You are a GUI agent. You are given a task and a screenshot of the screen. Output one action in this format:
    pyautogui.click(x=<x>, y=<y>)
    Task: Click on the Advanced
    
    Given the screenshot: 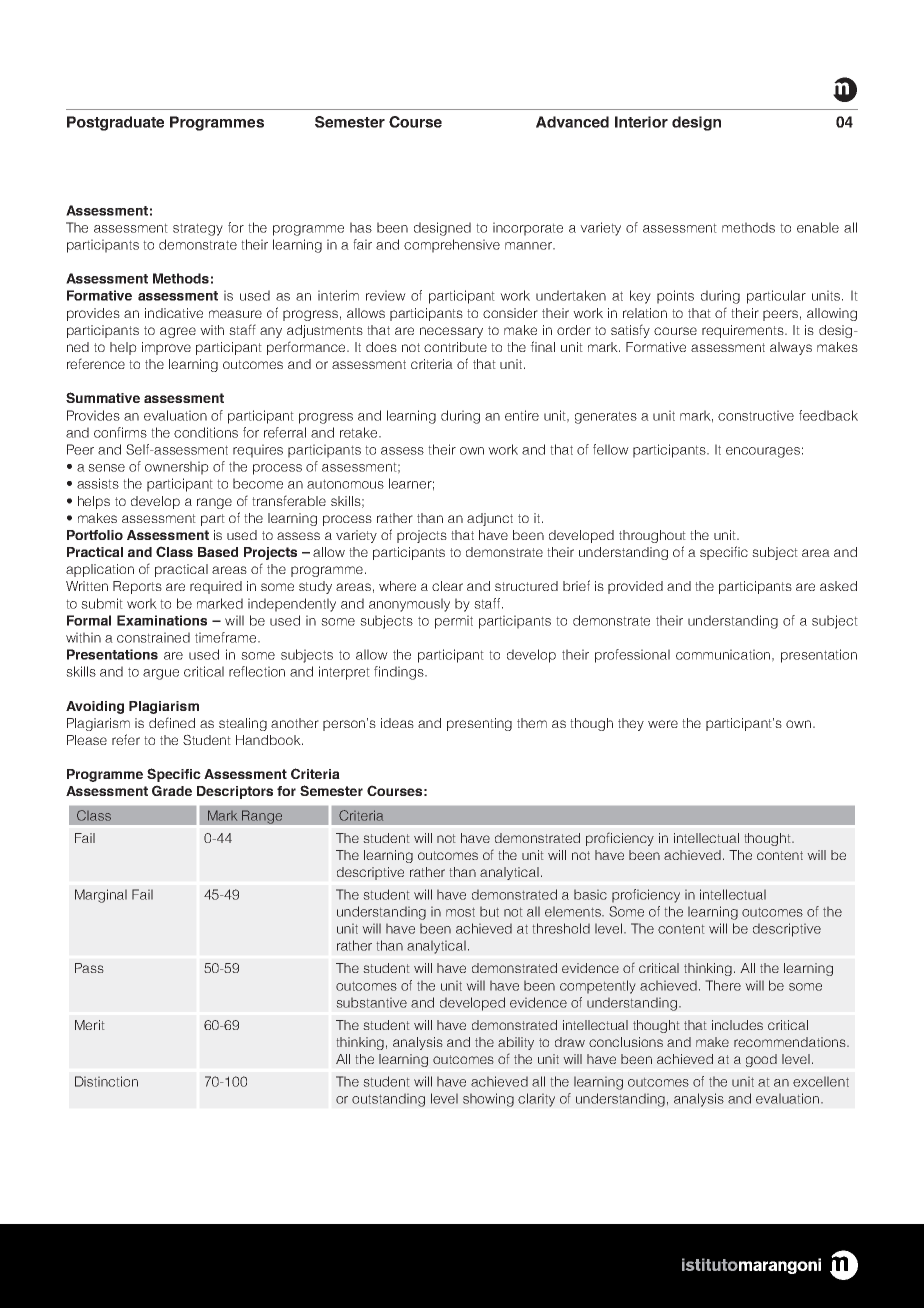 What is the action you would take?
    pyautogui.click(x=572, y=122)
